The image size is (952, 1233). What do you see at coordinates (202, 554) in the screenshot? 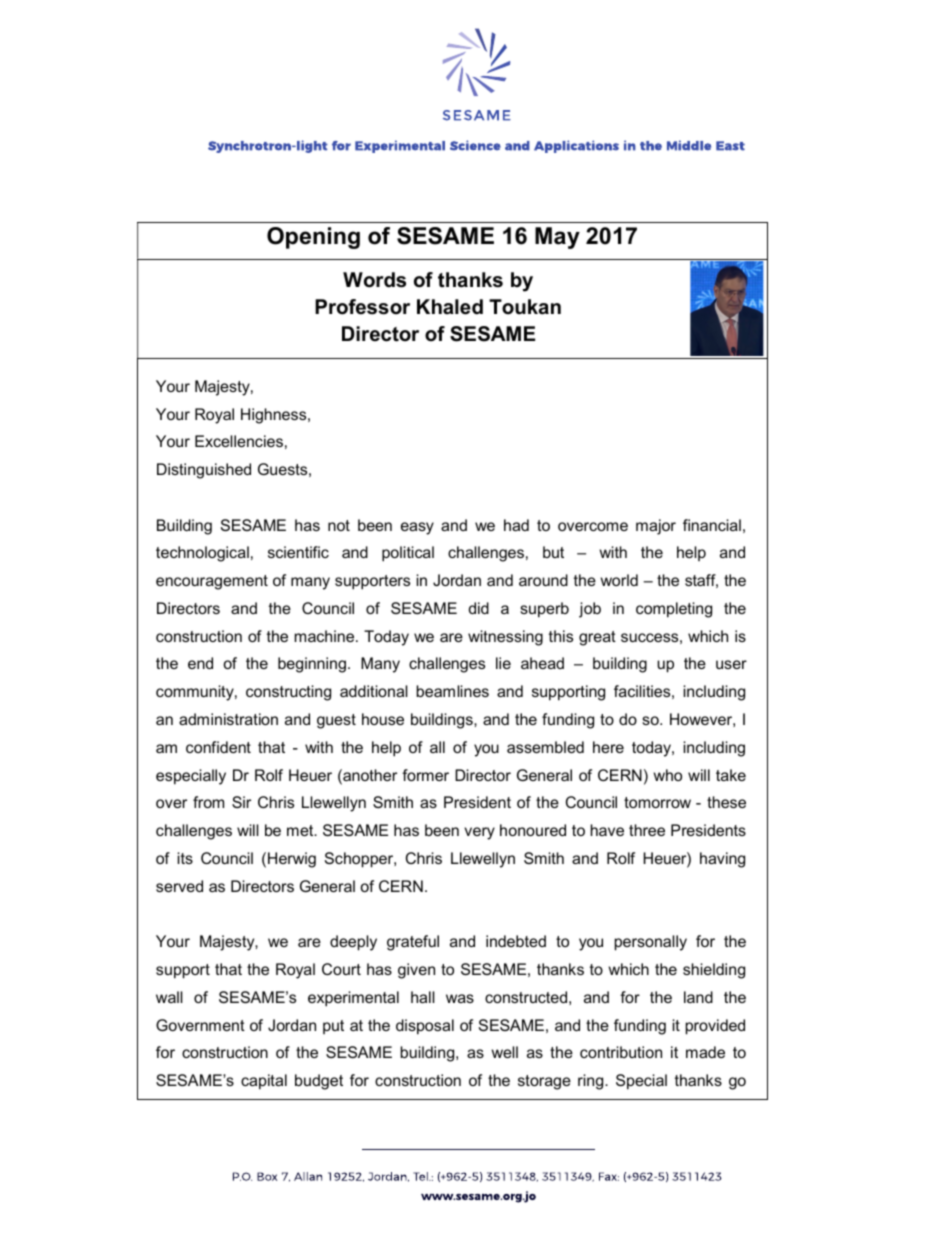
I see `technological` at bounding box center [202, 554].
